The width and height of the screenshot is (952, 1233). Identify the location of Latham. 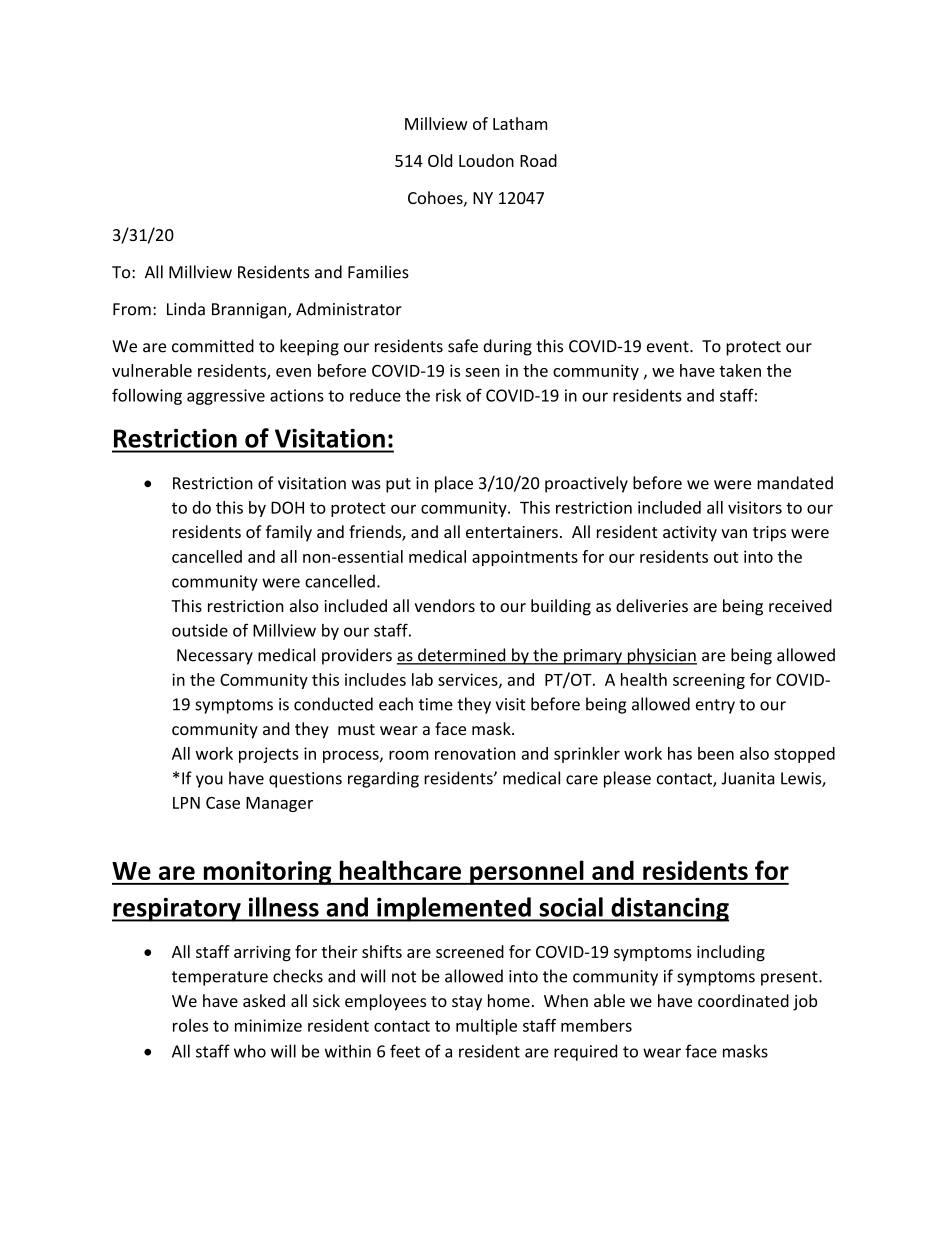
(520, 123).
